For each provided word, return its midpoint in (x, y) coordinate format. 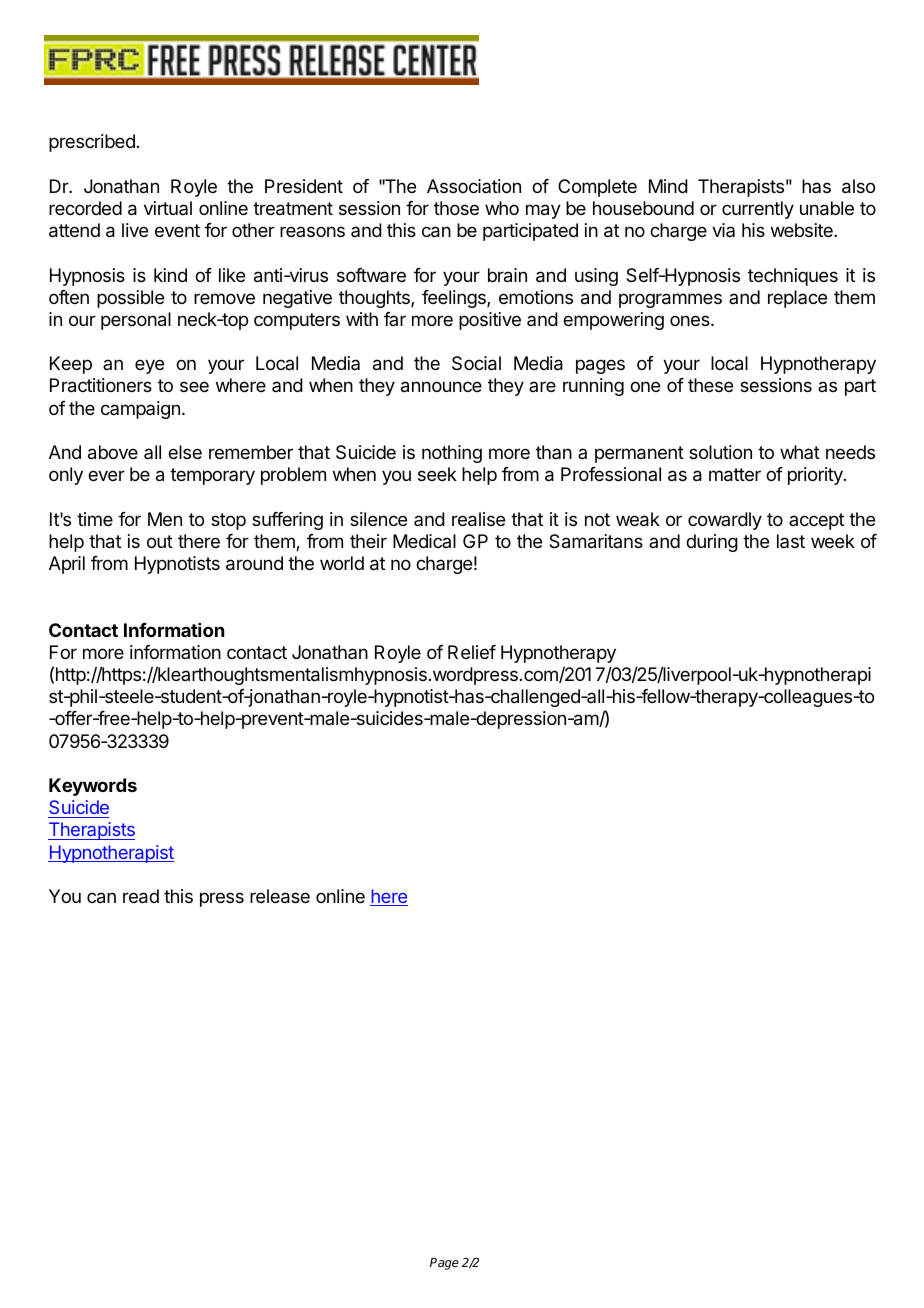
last (791, 541)
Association (474, 186)
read (141, 896)
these (710, 385)
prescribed (92, 143)
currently (758, 210)
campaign (140, 410)
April (67, 565)
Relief (472, 652)
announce (441, 387)
